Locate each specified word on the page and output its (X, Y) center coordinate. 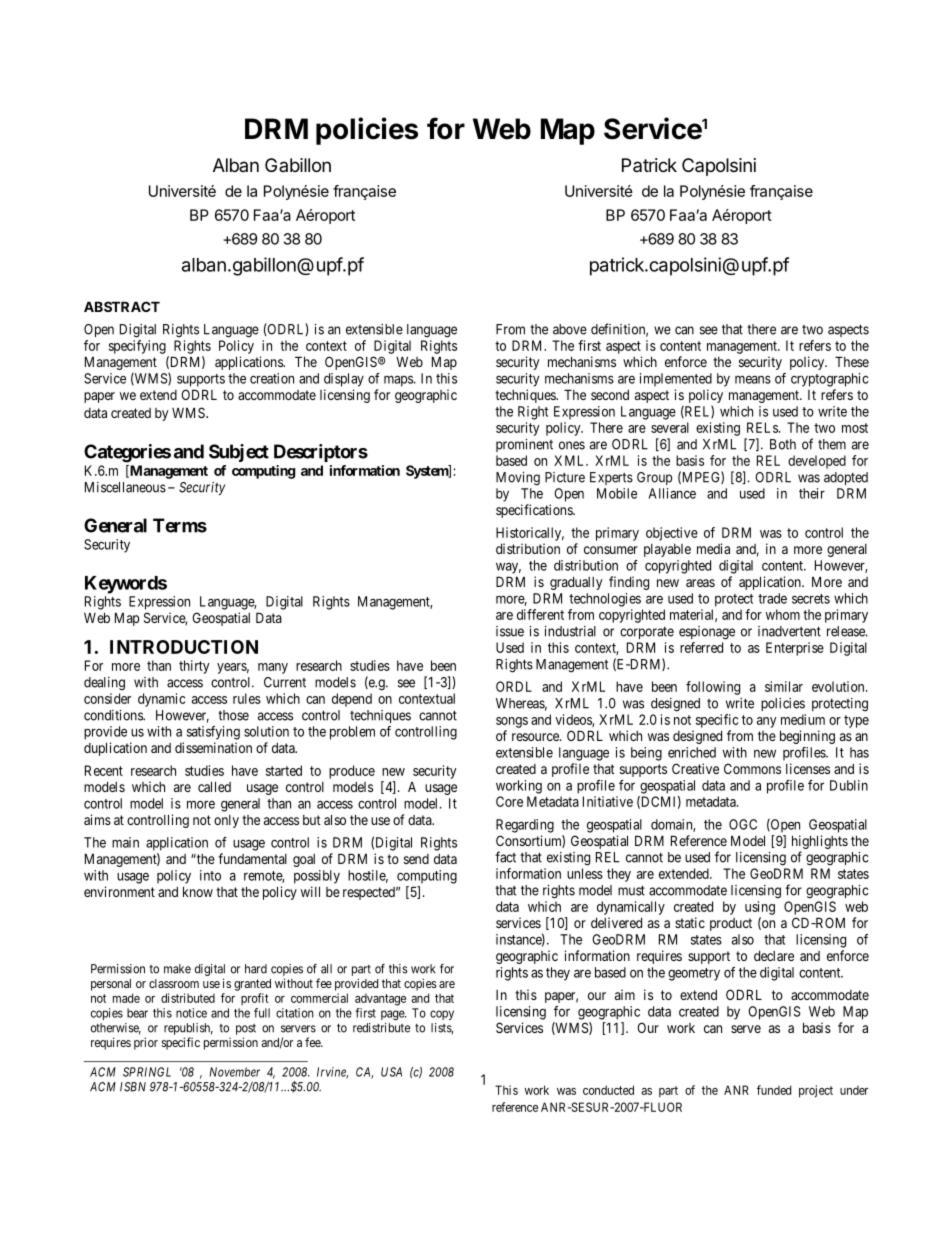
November (235, 1072)
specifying (137, 347)
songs (512, 722)
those (233, 715)
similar (784, 686)
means (753, 379)
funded (774, 1090)
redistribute (381, 1028)
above (570, 329)
